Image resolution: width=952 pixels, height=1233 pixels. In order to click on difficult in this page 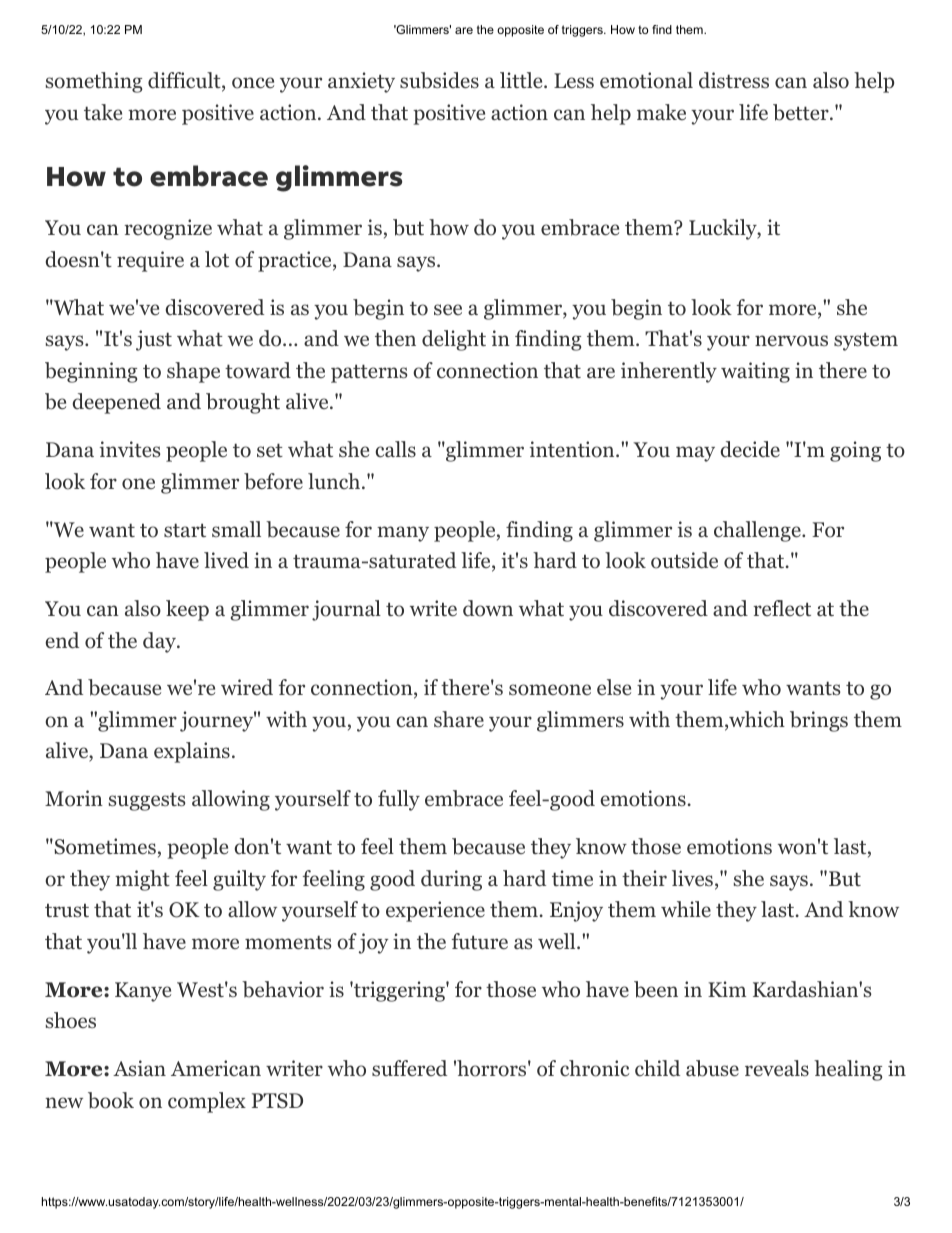, I will do `click(185, 81)`.
